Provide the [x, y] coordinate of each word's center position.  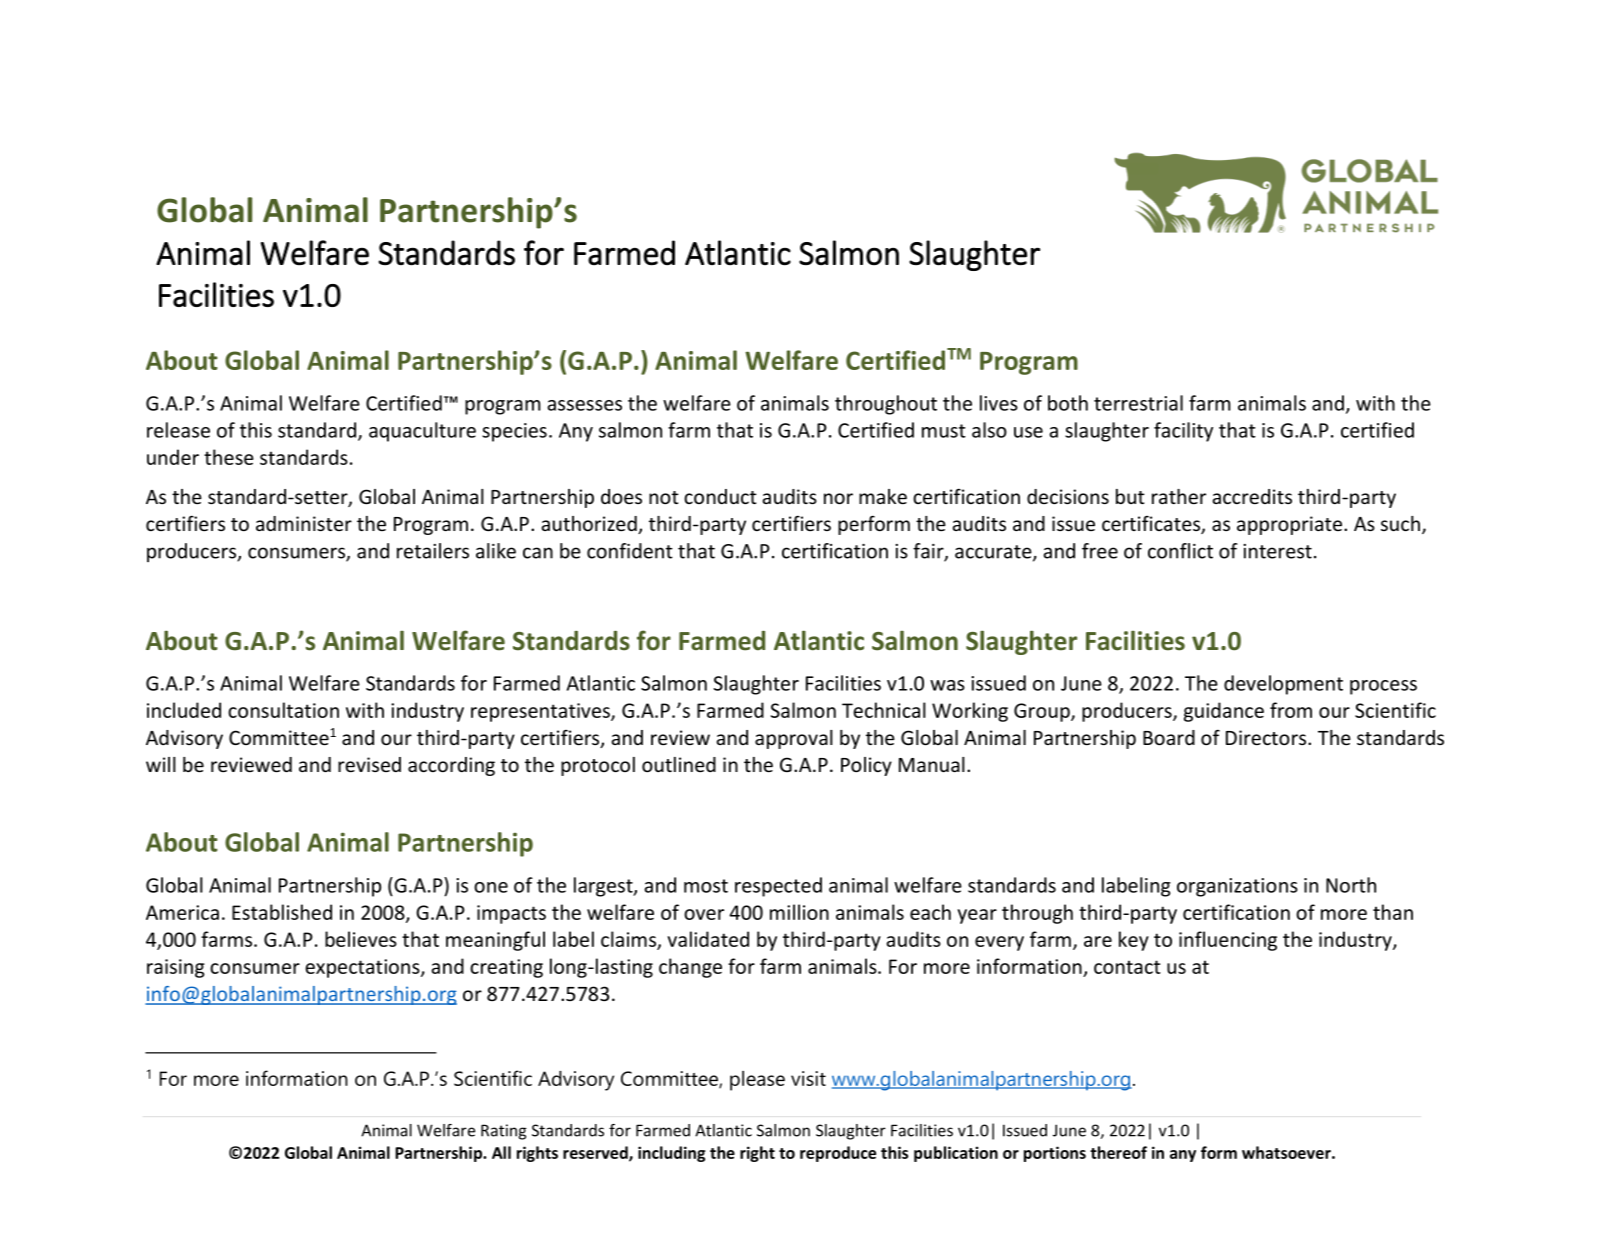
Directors [1267, 737]
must [944, 431]
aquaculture [422, 432]
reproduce [838, 1154]
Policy [866, 766]
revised [369, 764]
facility [1183, 432]
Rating [504, 1132]
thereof [1118, 1152]
